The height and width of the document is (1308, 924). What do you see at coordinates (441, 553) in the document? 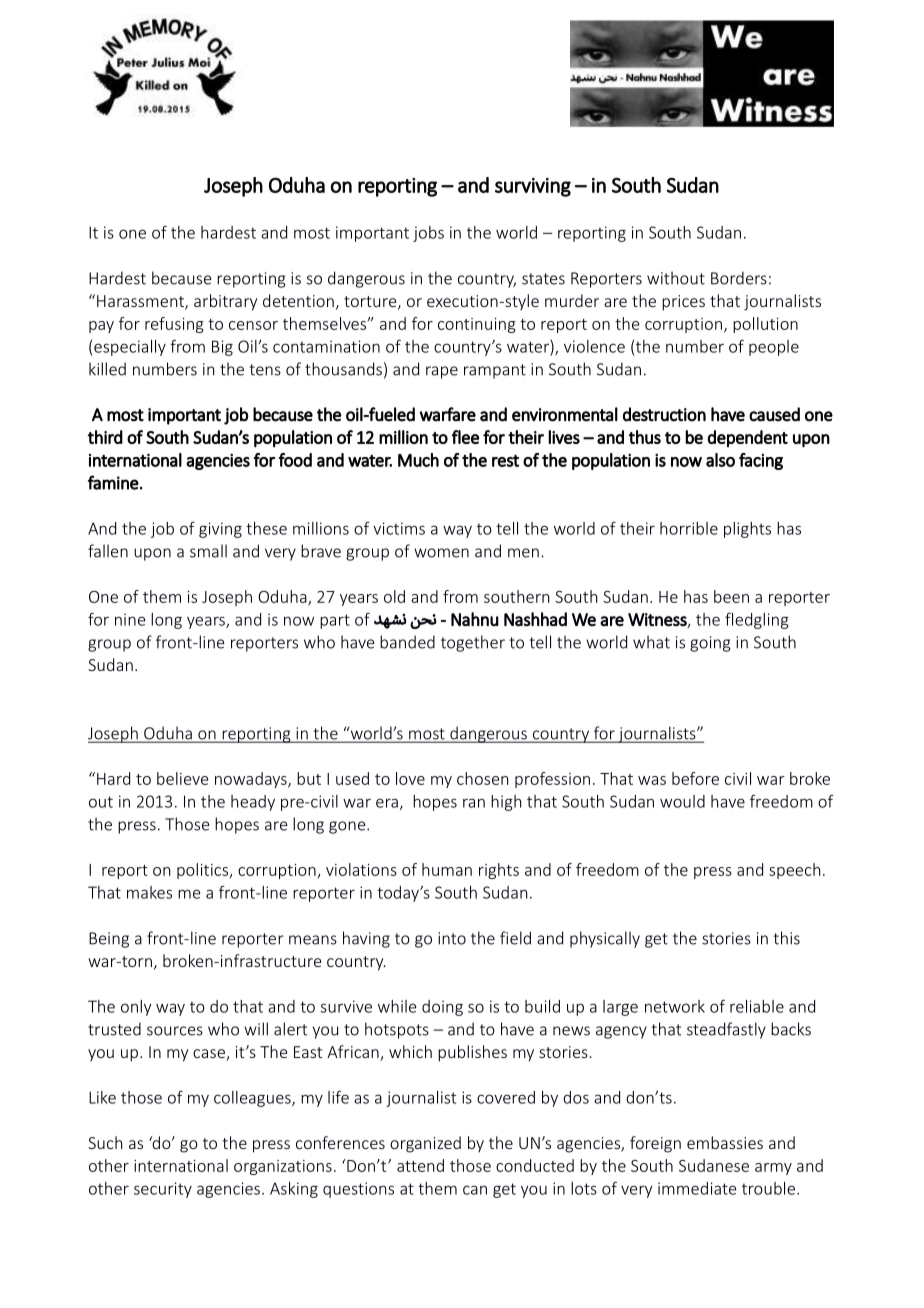
I see `women` at bounding box center [441, 553].
